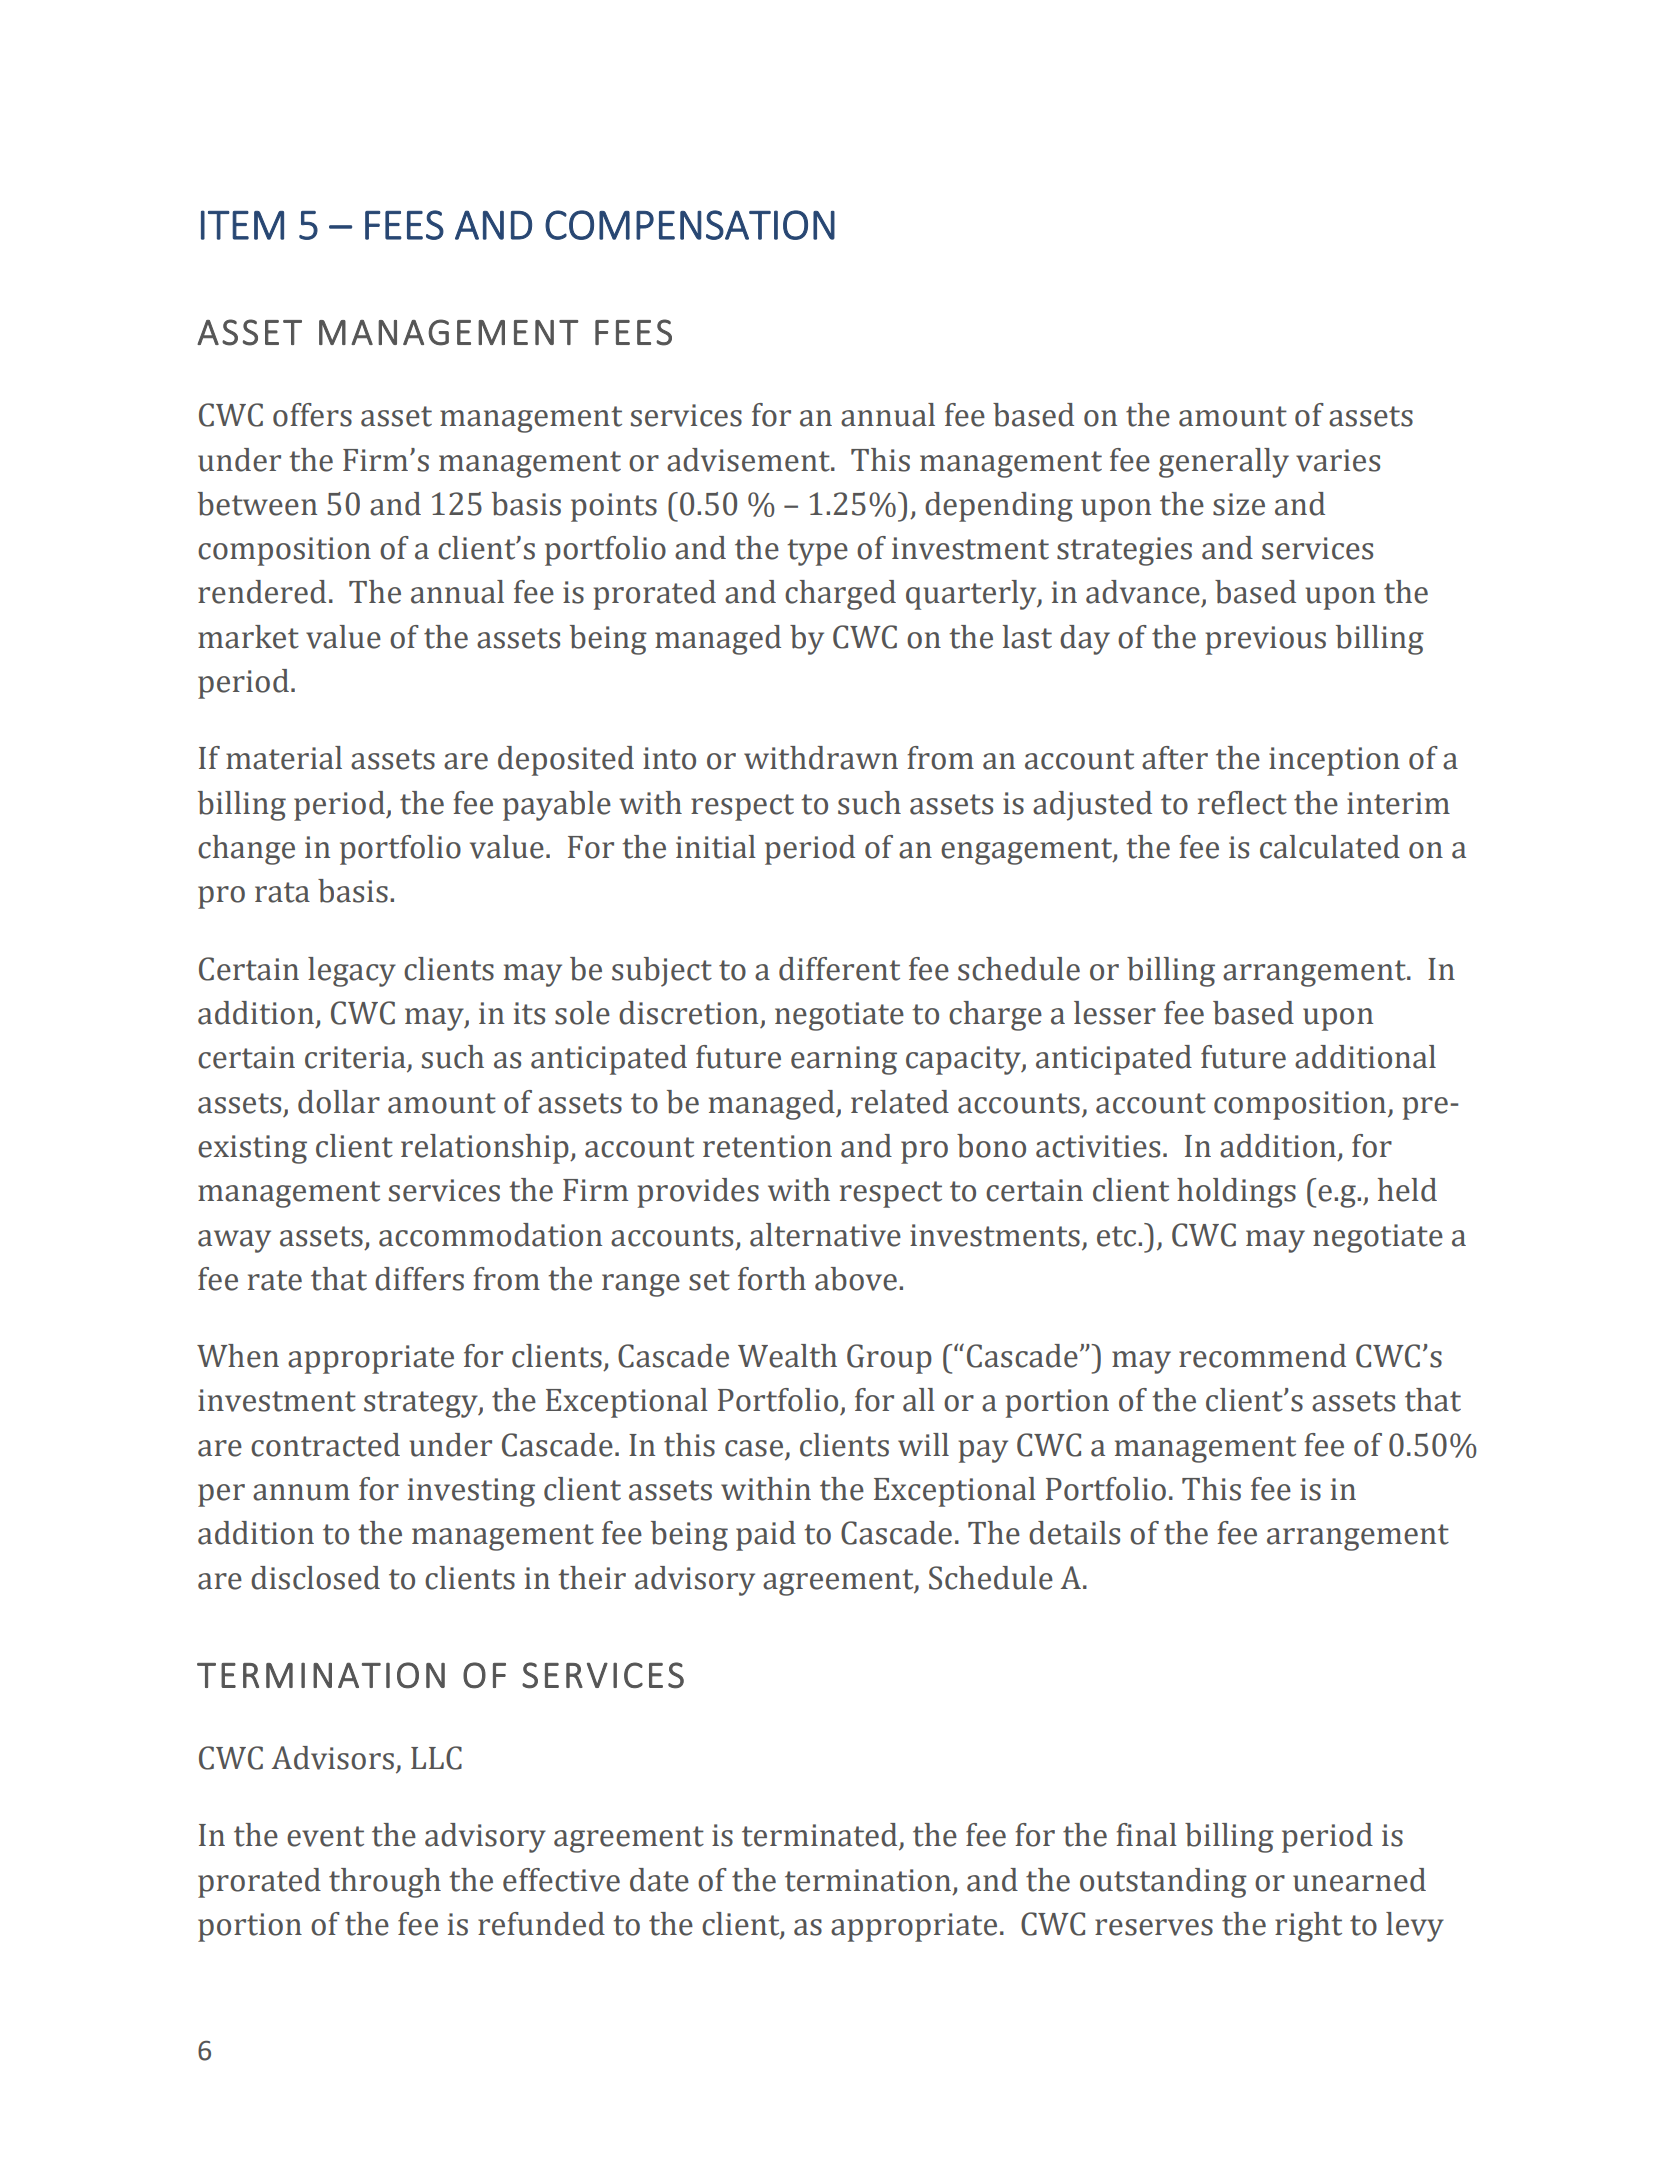  I want to click on COMPENSATION, so click(690, 225).
